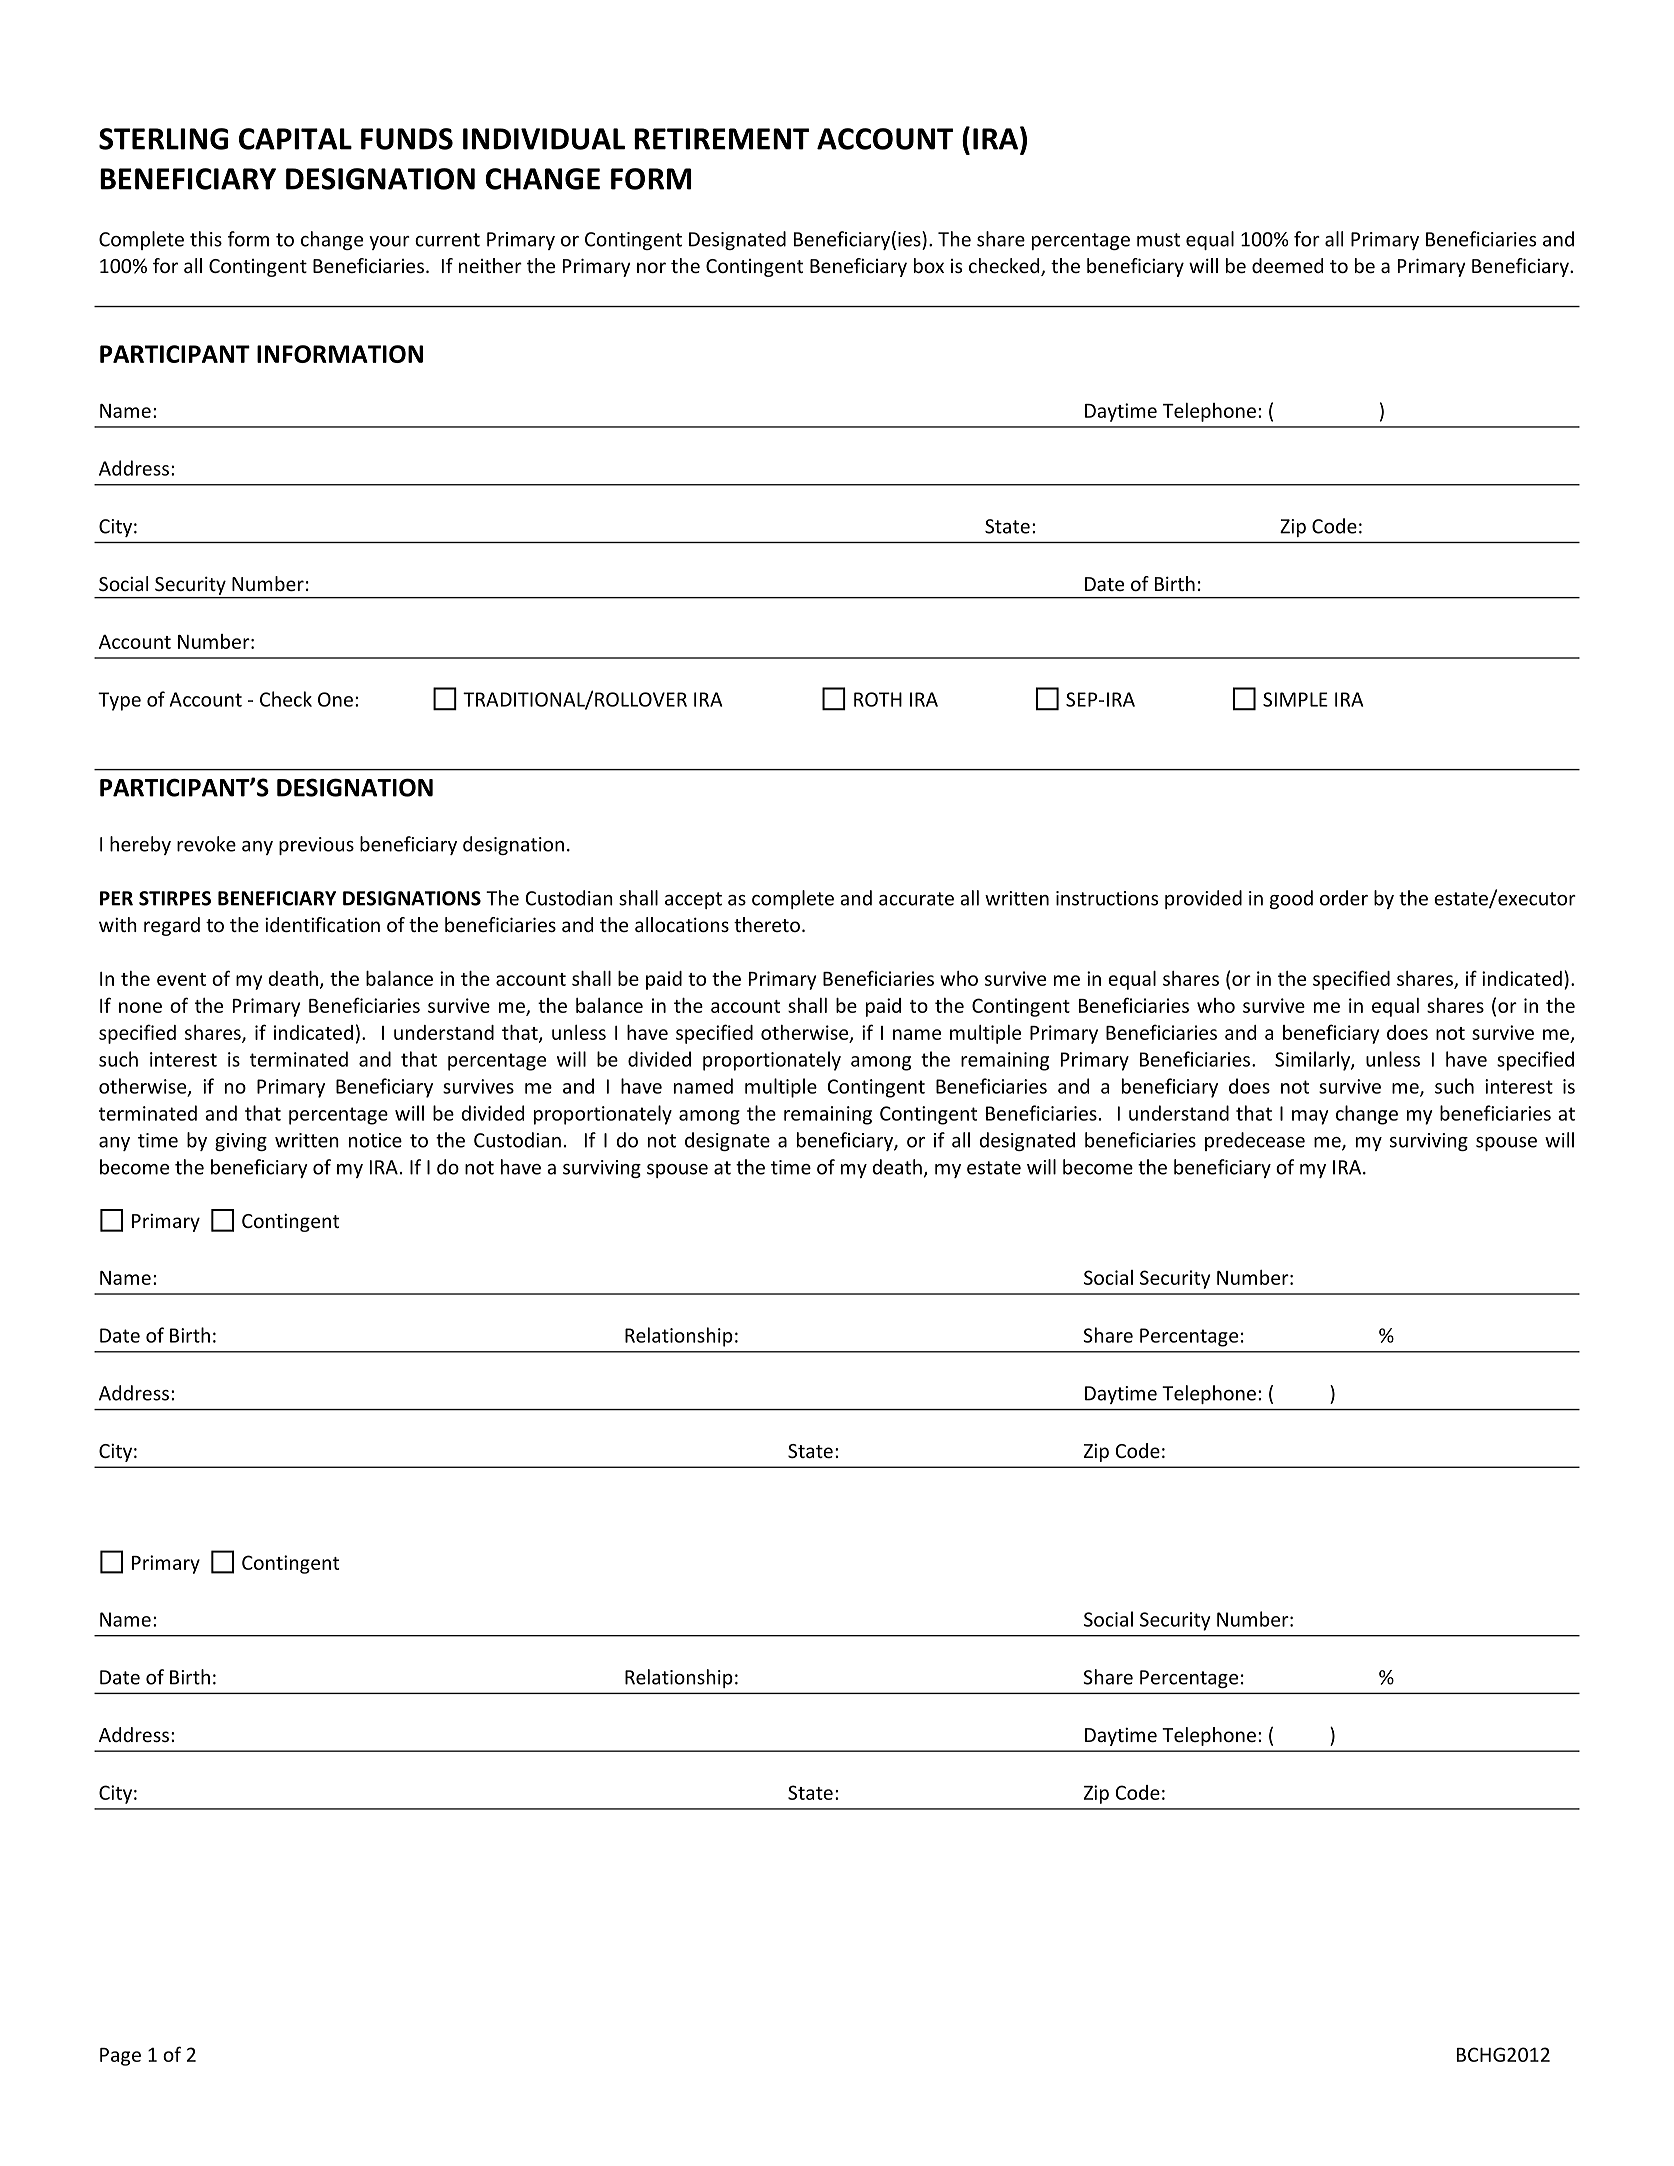 The image size is (1674, 2166). Describe the element at coordinates (295, 139) in the screenshot. I see `CAPITAL` at that location.
